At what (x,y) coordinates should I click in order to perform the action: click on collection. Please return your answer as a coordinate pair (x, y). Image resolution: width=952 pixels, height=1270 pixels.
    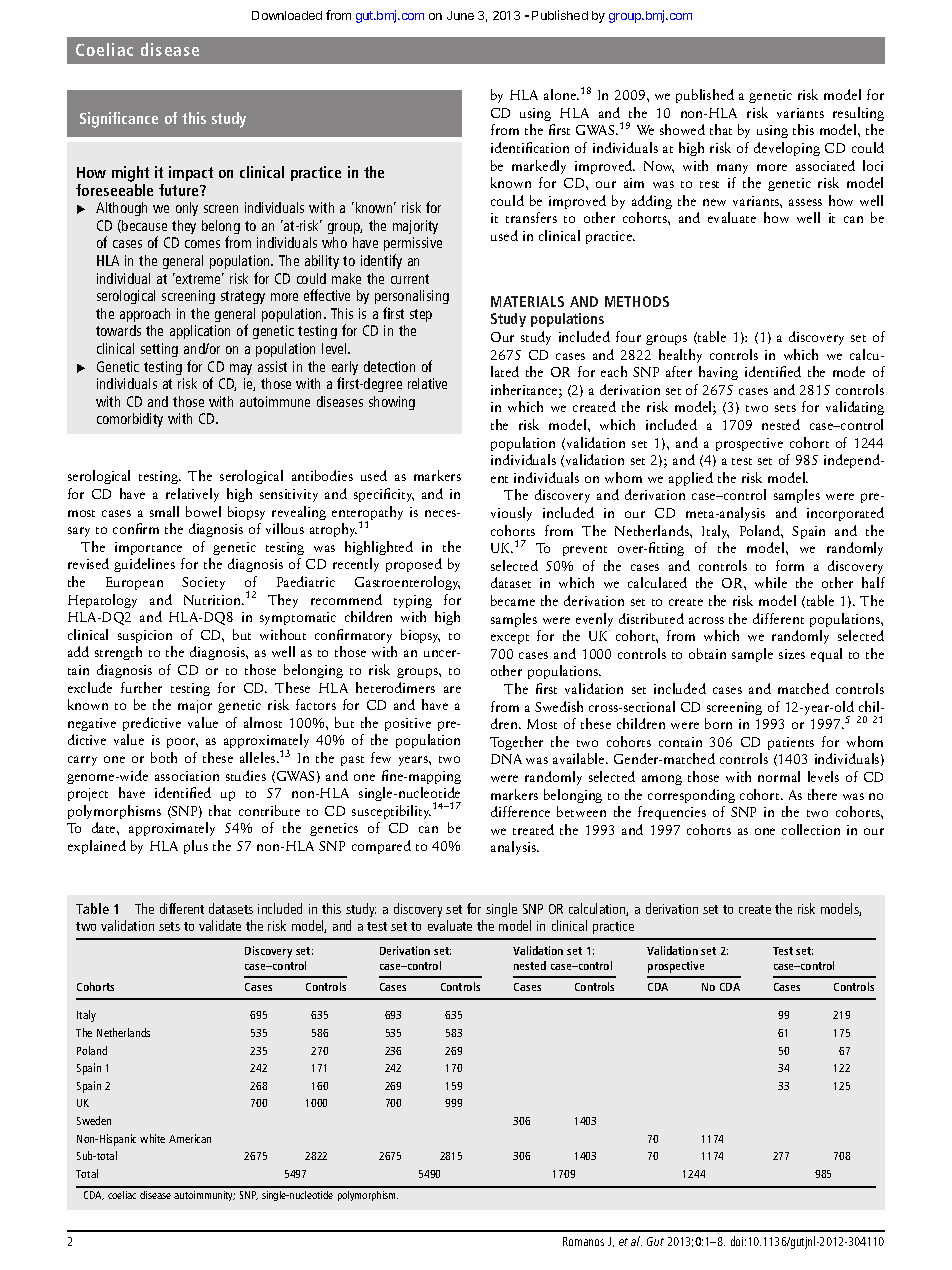
    Looking at the image, I should click on (811, 829).
